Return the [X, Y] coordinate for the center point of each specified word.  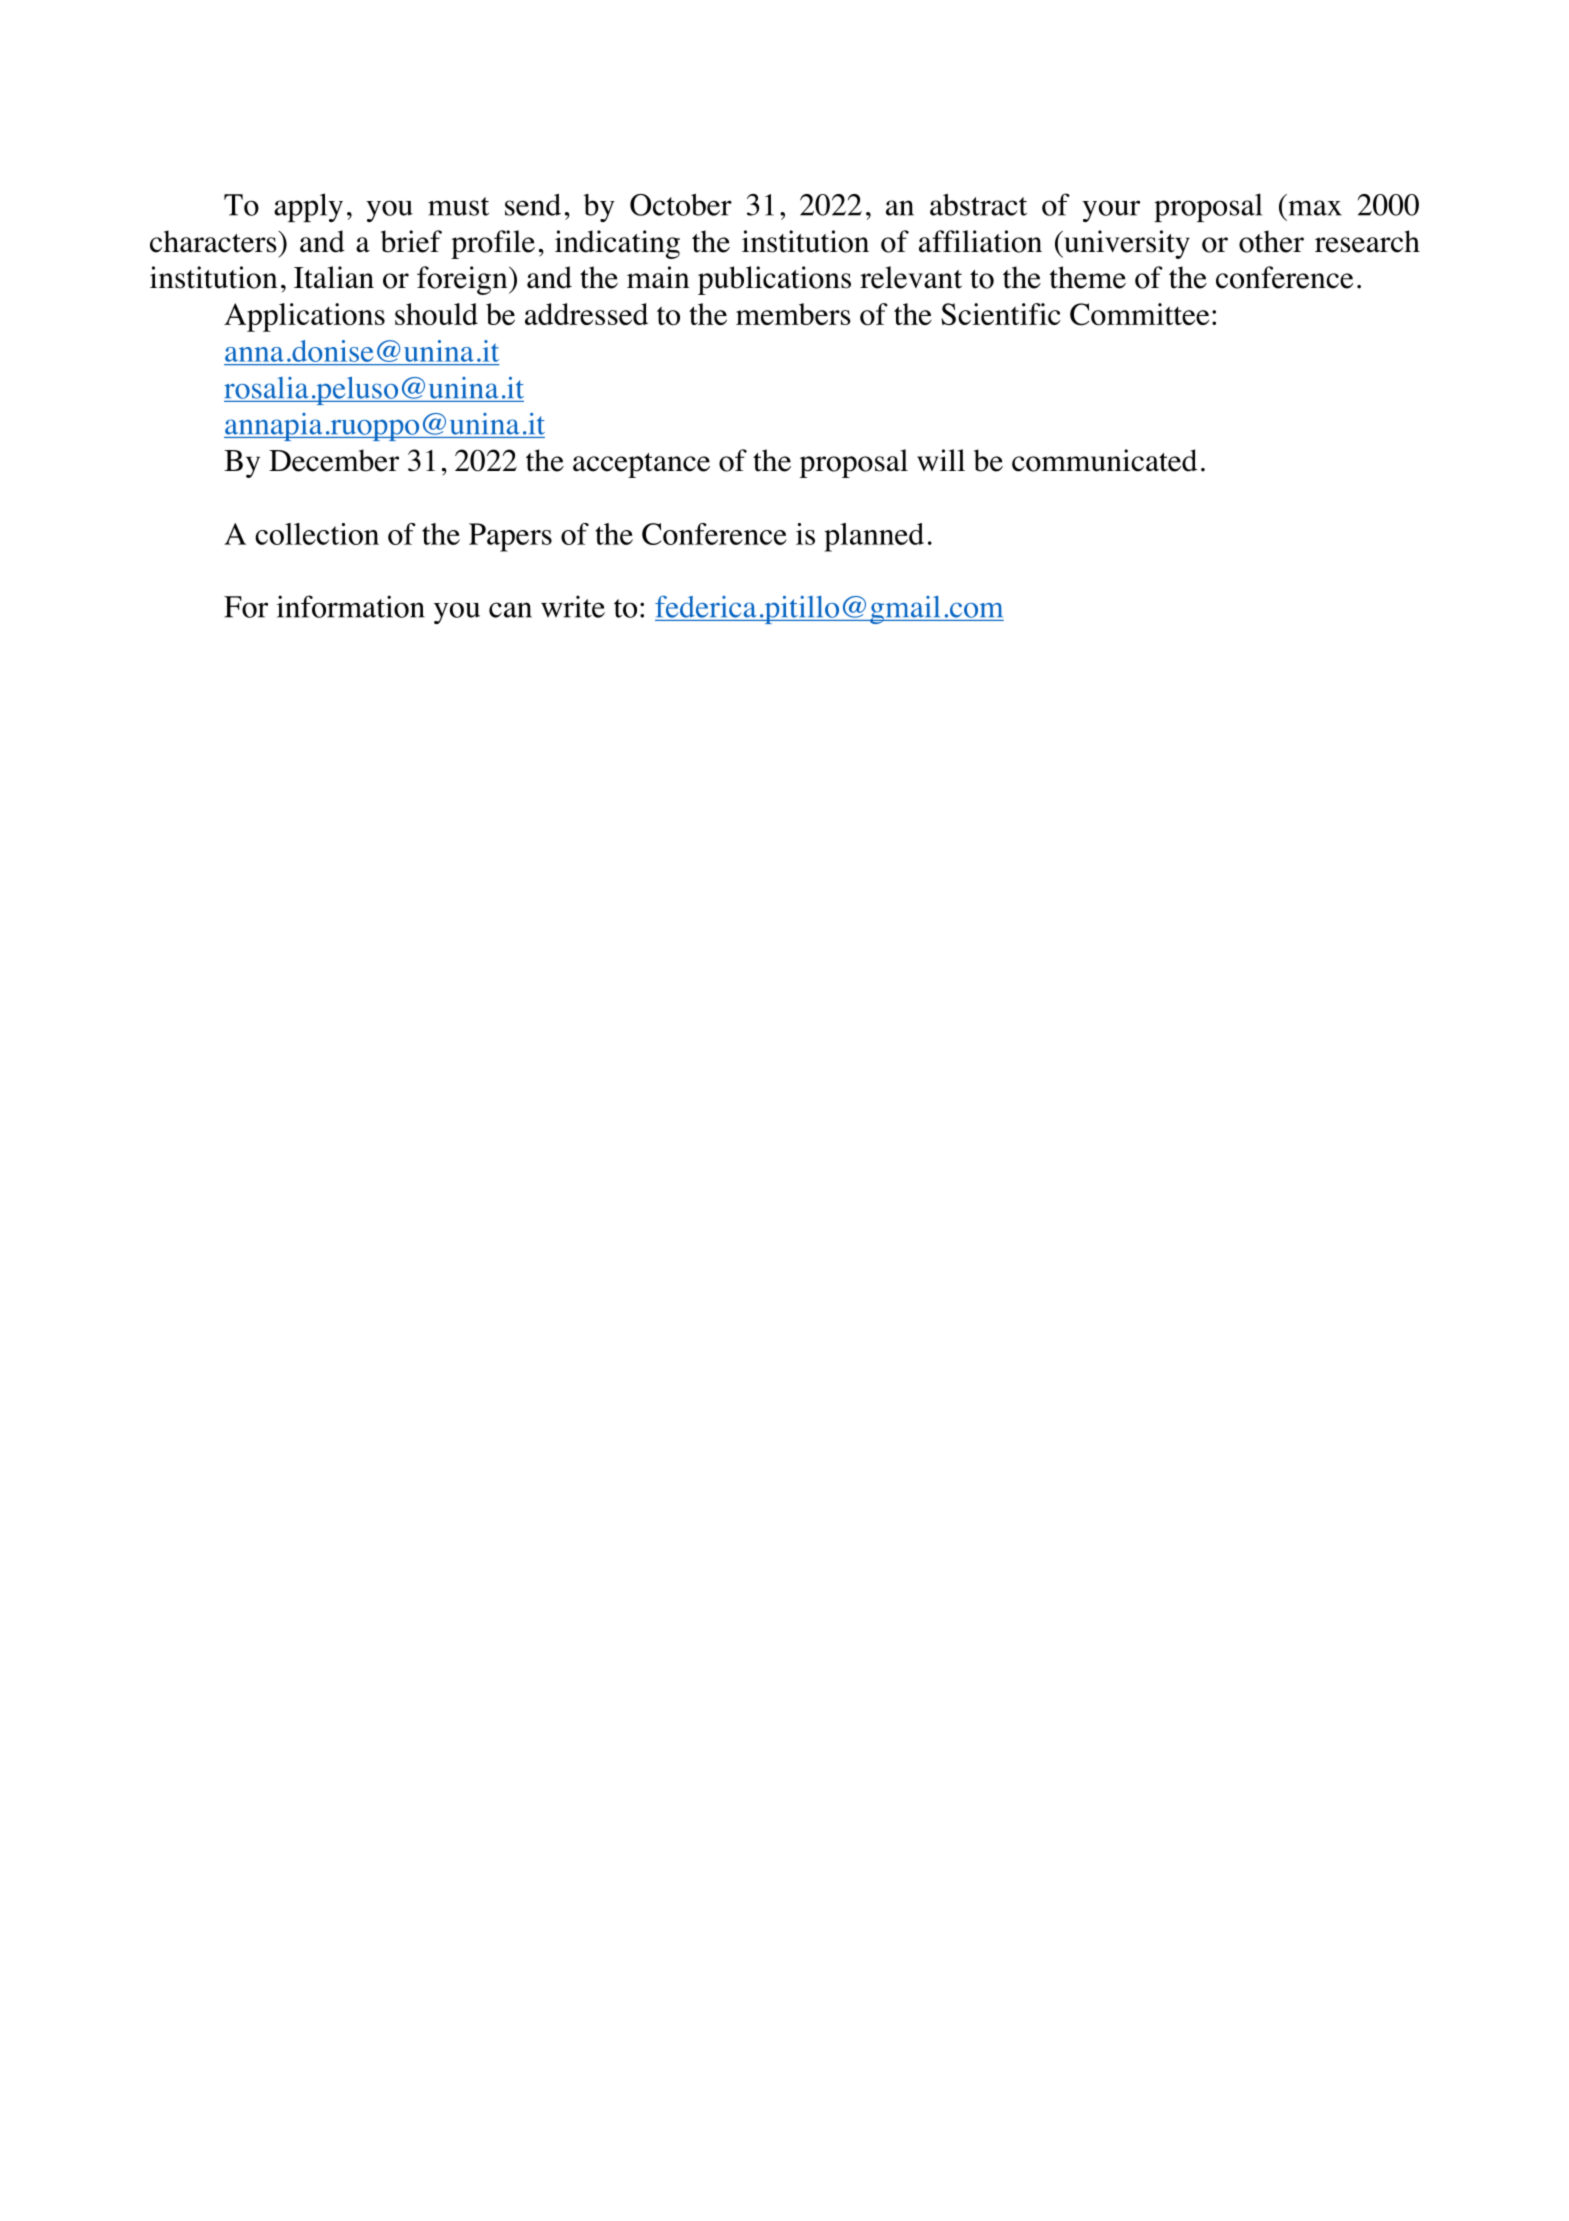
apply [308, 207]
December [334, 460]
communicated [1104, 460]
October [681, 205]
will [941, 460]
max [1315, 208]
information [351, 606]
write [573, 606]
